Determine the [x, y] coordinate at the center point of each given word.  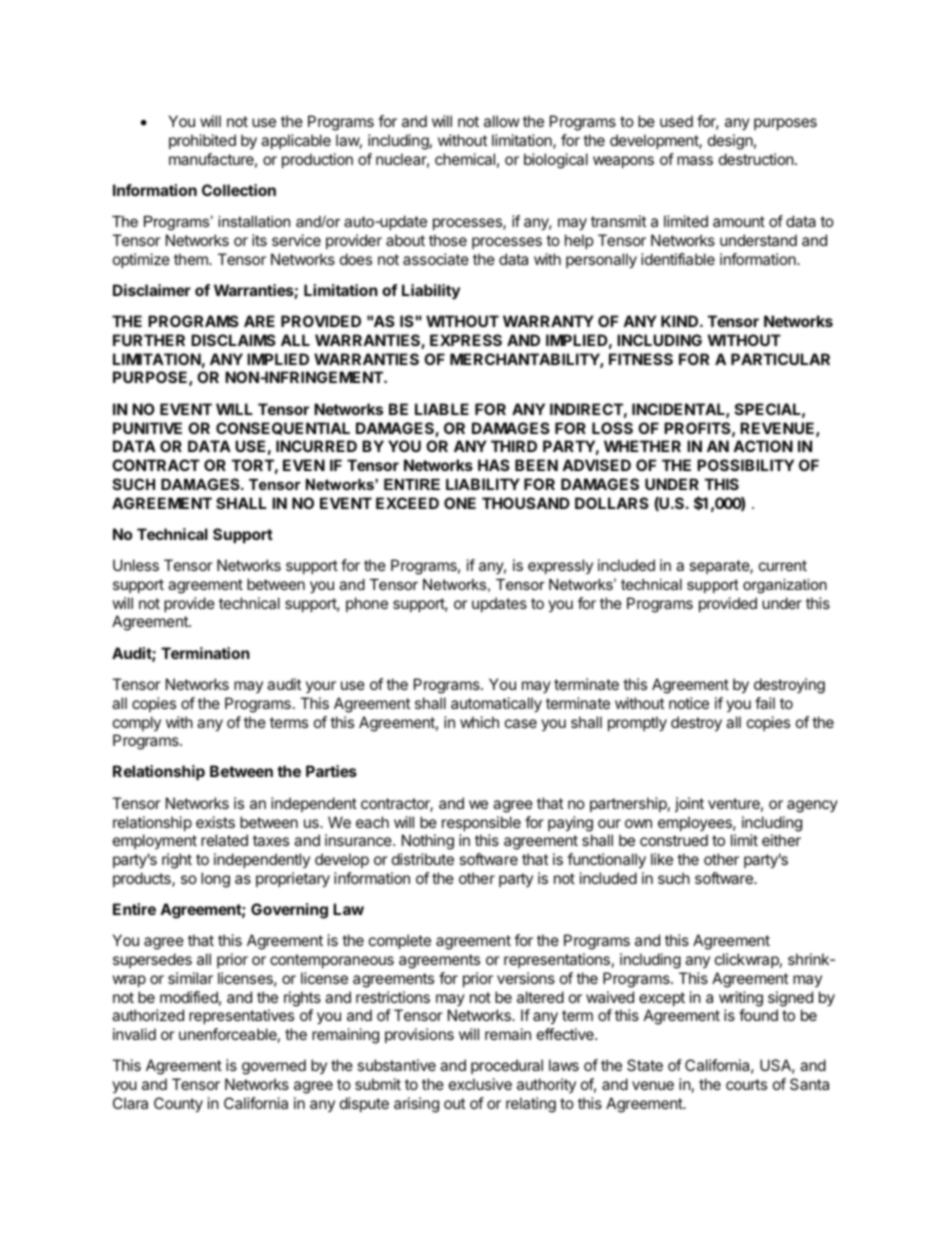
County [178, 1105]
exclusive [480, 1084]
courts [746, 1084]
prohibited [202, 141]
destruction [757, 159]
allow [501, 121]
